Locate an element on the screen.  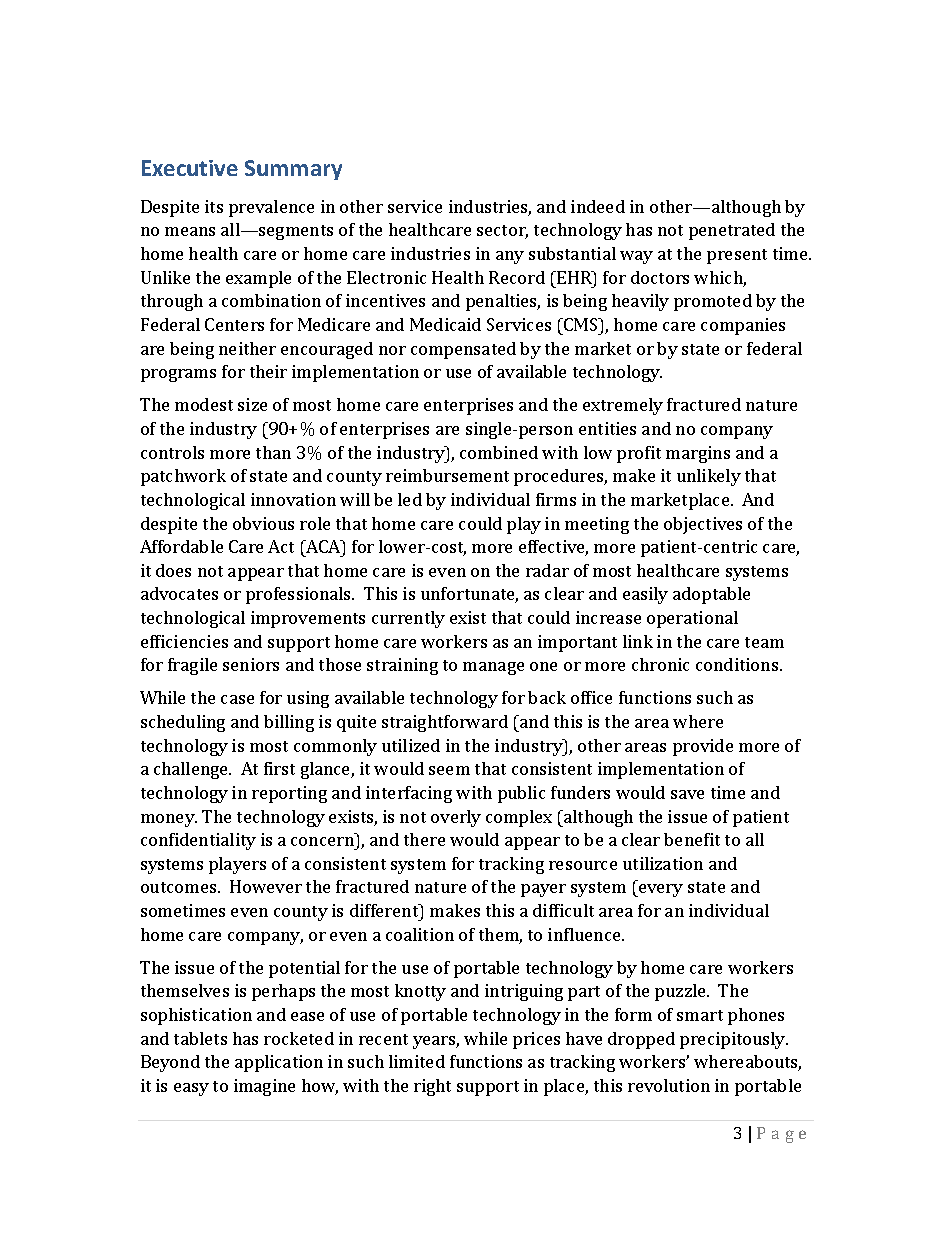
manage is located at coordinates (493, 668).
